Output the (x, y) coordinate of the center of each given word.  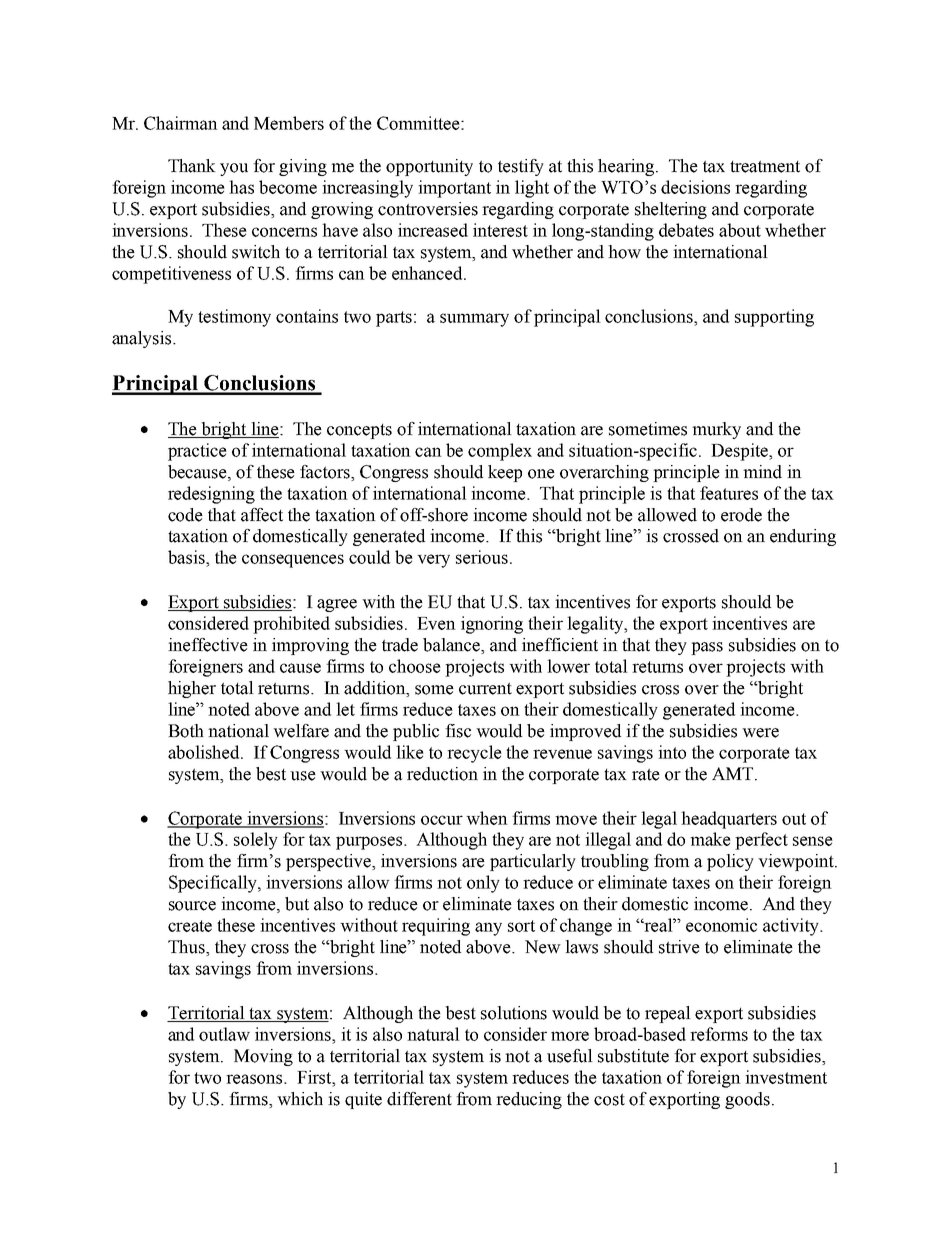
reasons (255, 1079)
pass (707, 648)
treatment (765, 166)
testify (521, 167)
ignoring (492, 625)
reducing (529, 1100)
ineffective (208, 645)
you (234, 169)
